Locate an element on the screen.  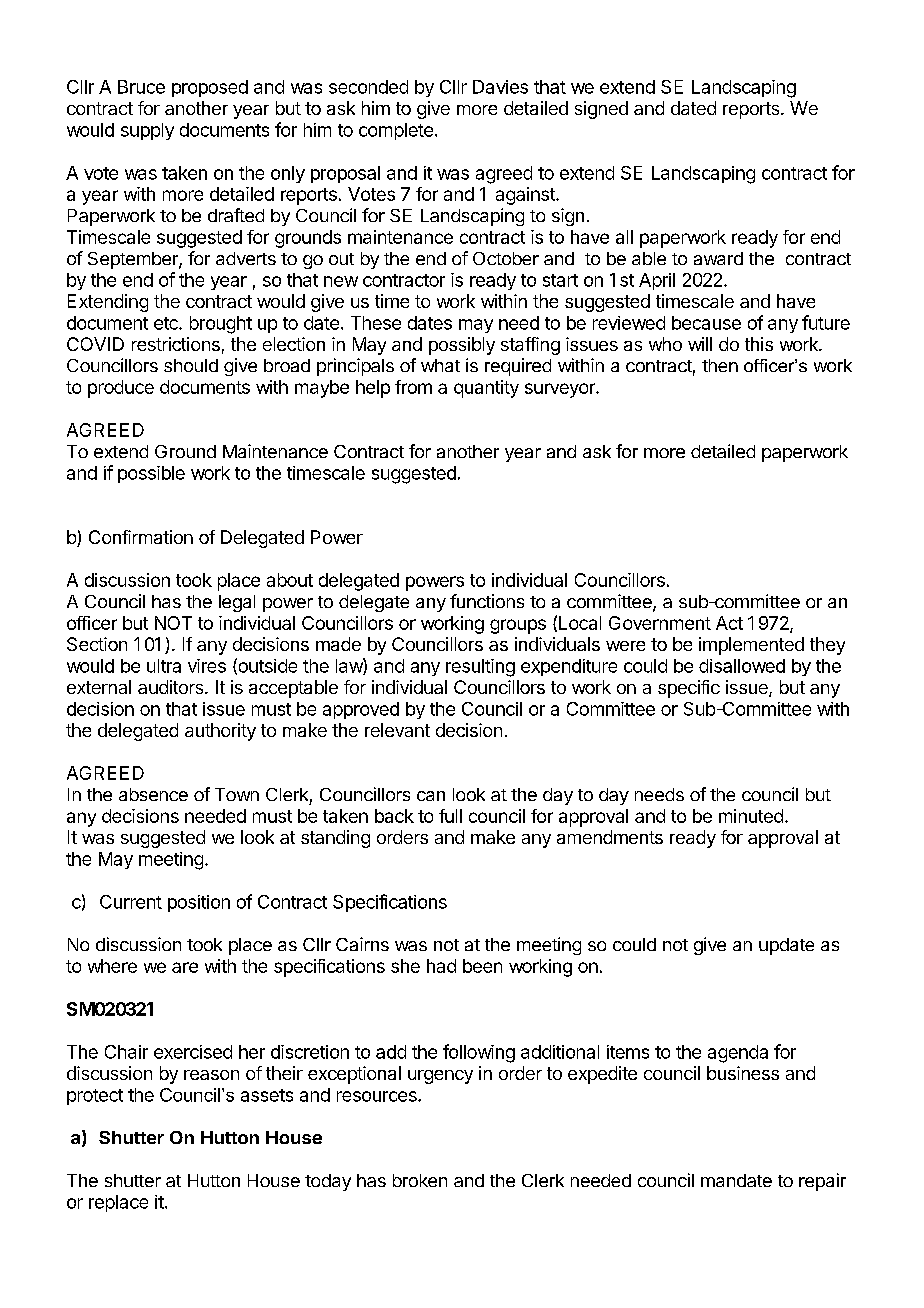
full is located at coordinates (450, 816).
